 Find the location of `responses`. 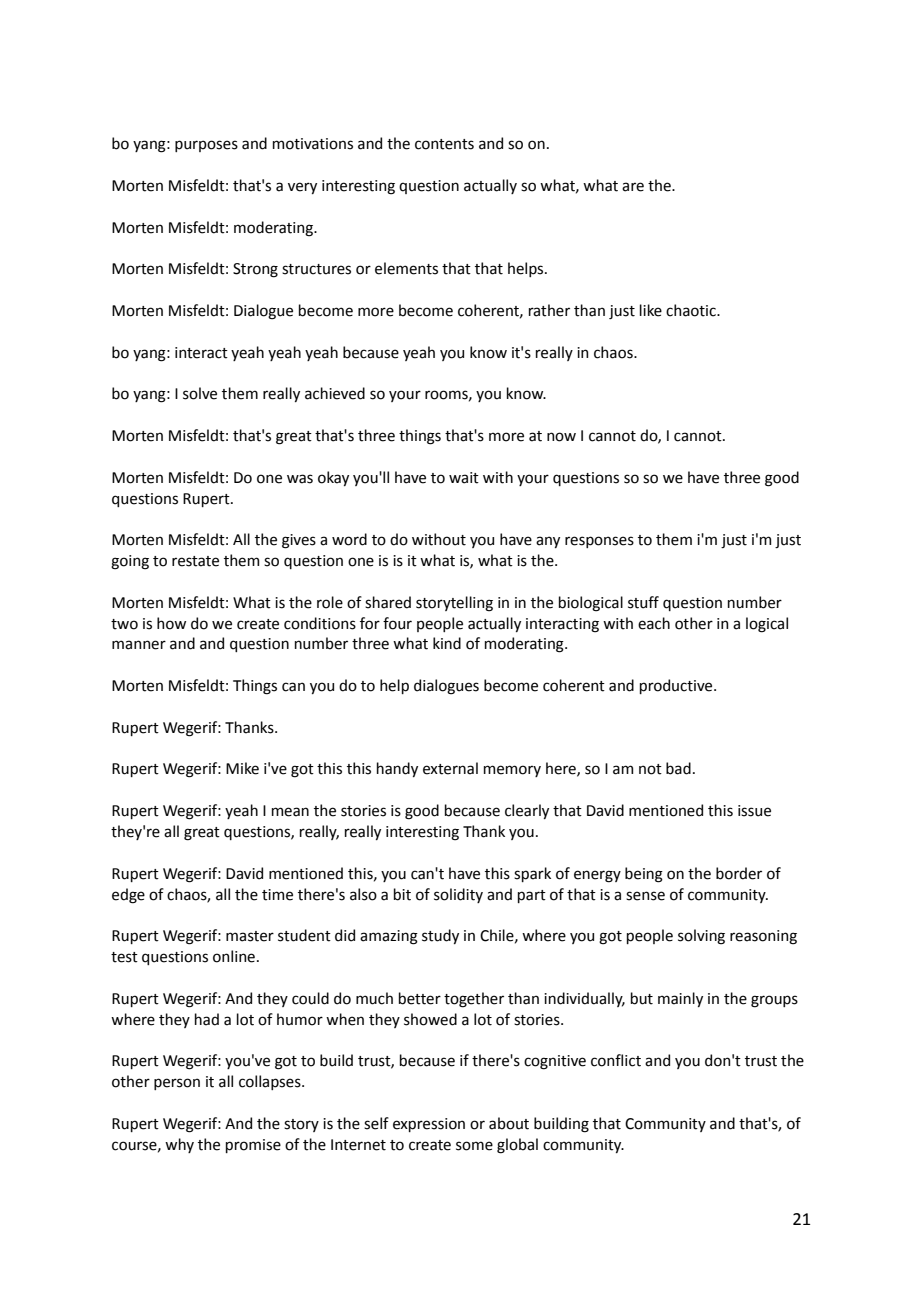

responses is located at coordinates (599, 542).
